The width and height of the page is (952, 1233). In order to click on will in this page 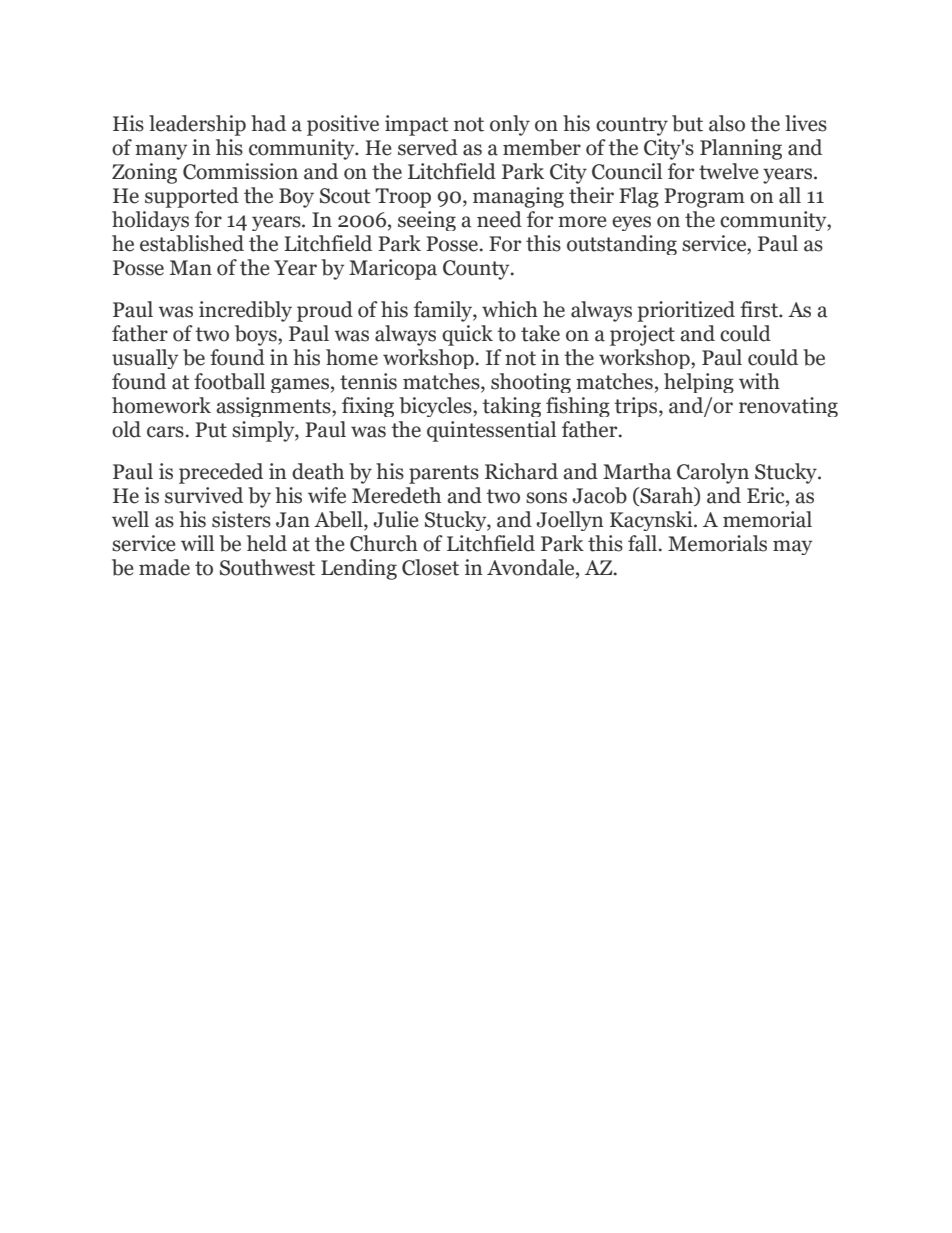, I will do `click(197, 543)`.
